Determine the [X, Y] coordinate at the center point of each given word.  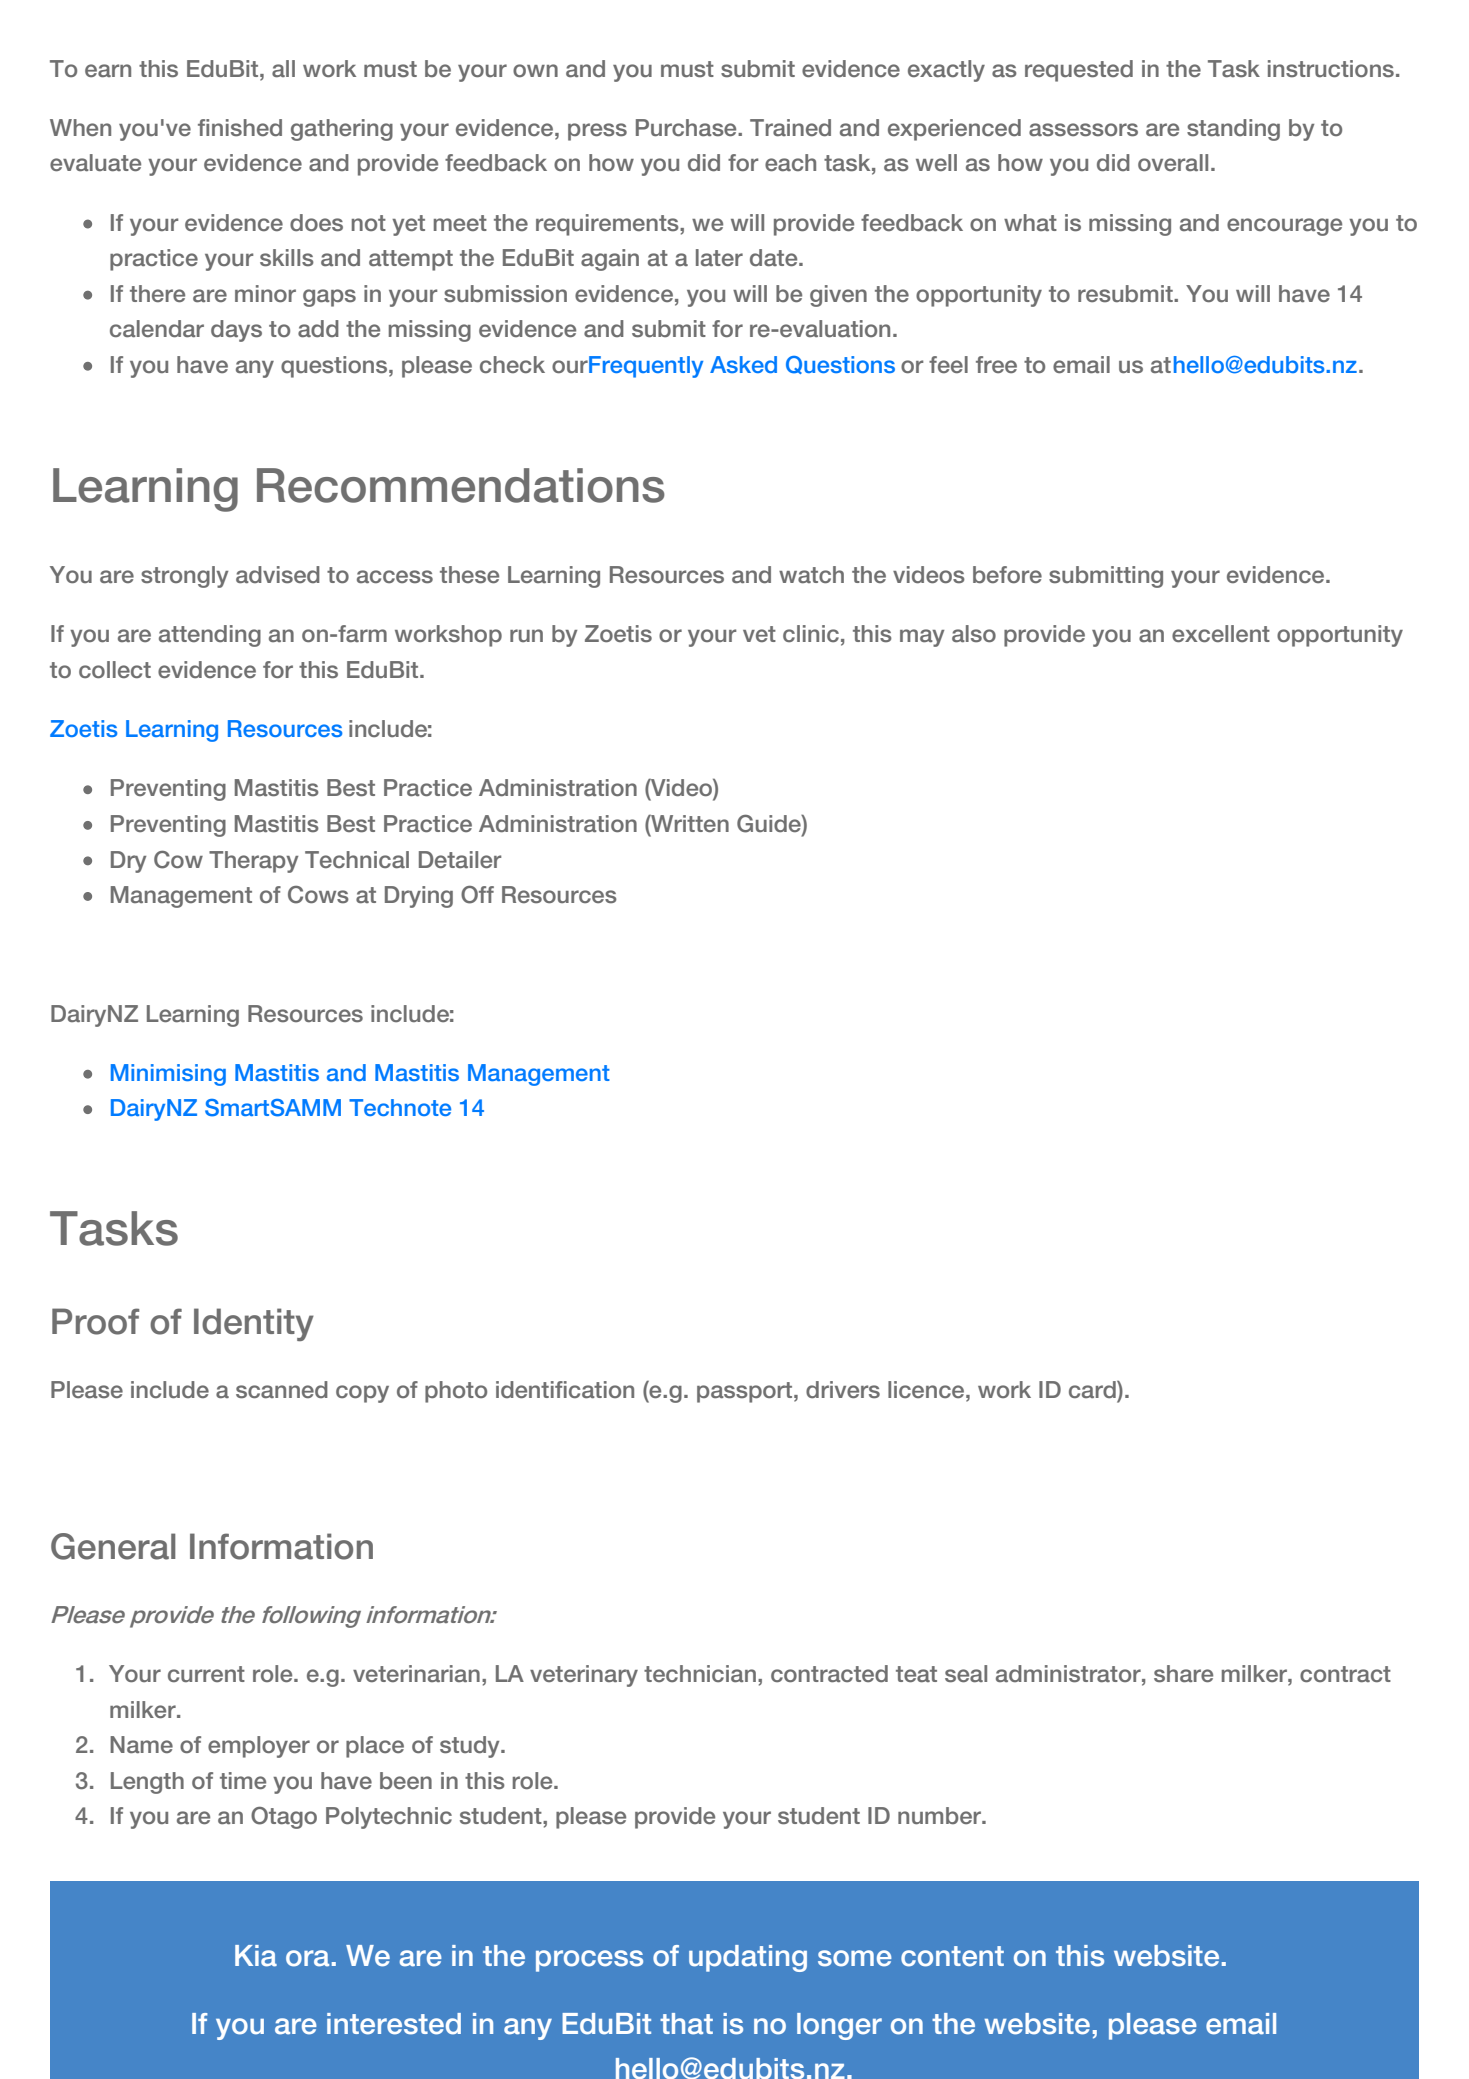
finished [240, 128]
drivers [843, 1390]
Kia [256, 1956]
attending [210, 636]
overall [1173, 162]
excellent [1221, 633]
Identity [254, 1324]
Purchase [687, 128]
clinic [811, 633]
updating [748, 1958]
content [952, 1956]
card [1093, 1390]
